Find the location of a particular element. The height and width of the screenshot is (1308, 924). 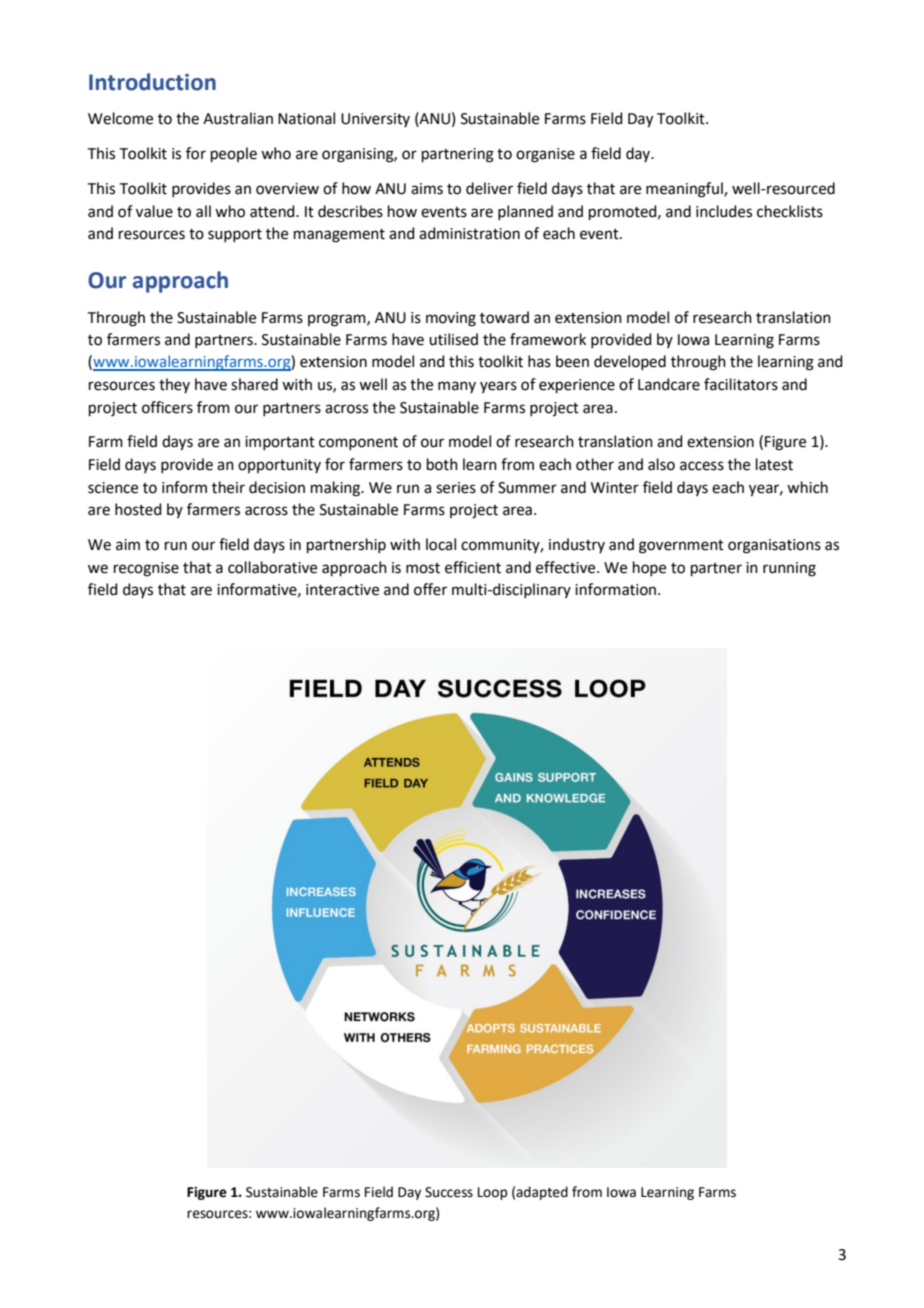

facilitators is located at coordinates (741, 384).
